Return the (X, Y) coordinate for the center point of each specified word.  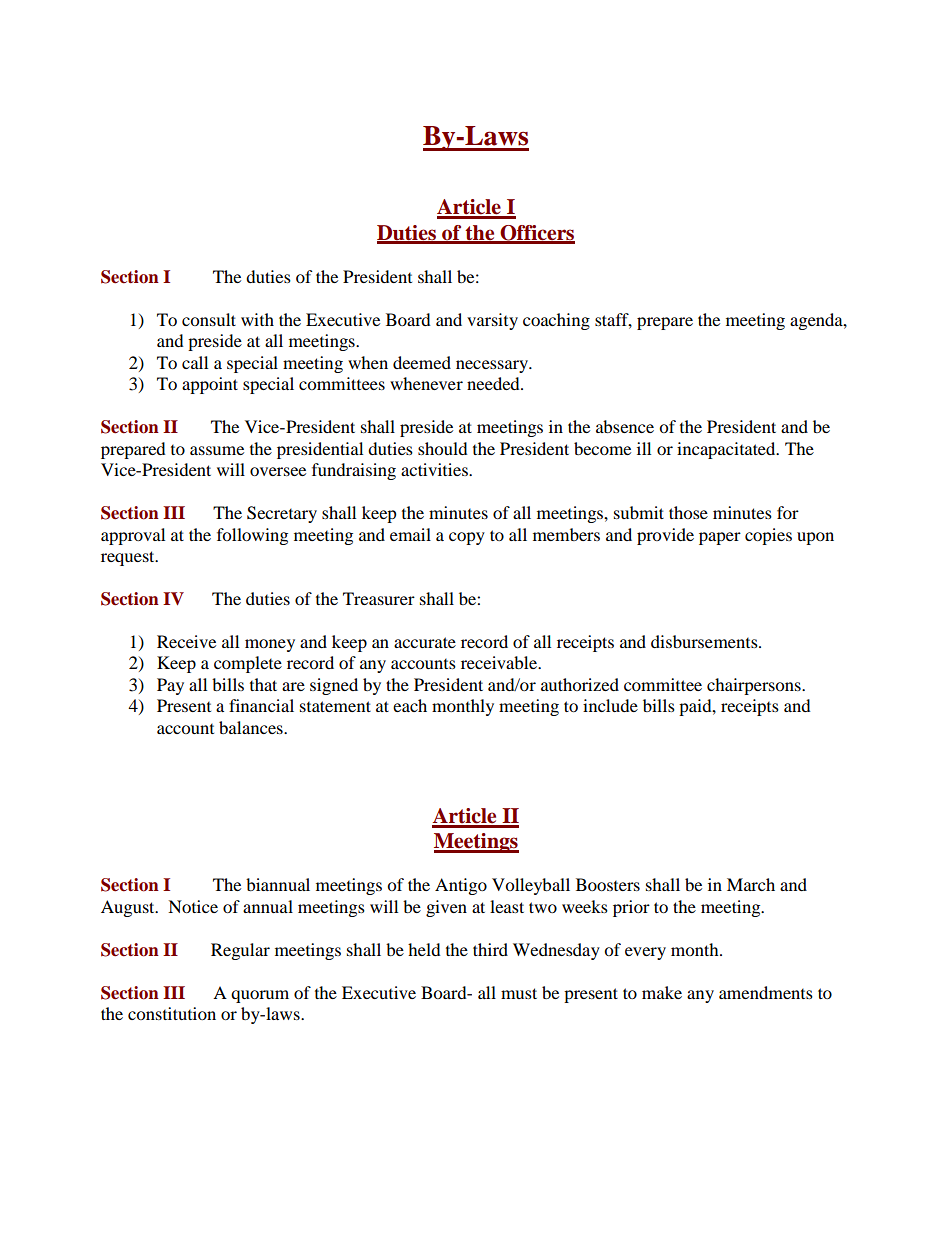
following (252, 536)
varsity (492, 321)
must (519, 993)
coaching (556, 321)
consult (209, 319)
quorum (260, 996)
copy (467, 538)
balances (252, 727)
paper (720, 538)
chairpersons (755, 686)
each (410, 705)
